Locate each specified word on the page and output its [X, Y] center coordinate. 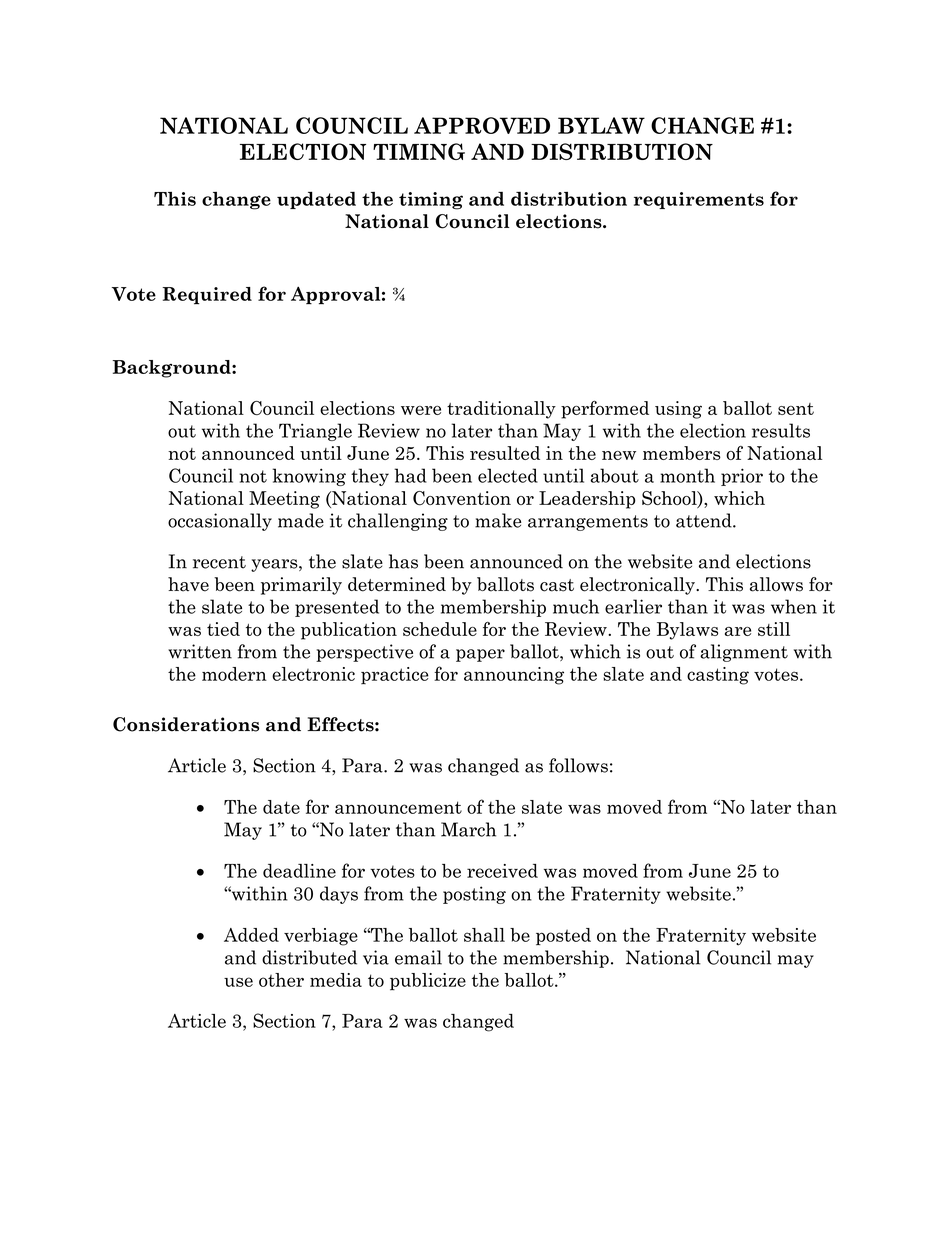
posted [563, 936]
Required [207, 296]
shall [484, 935]
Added [251, 935]
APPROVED [482, 125]
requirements [699, 200]
